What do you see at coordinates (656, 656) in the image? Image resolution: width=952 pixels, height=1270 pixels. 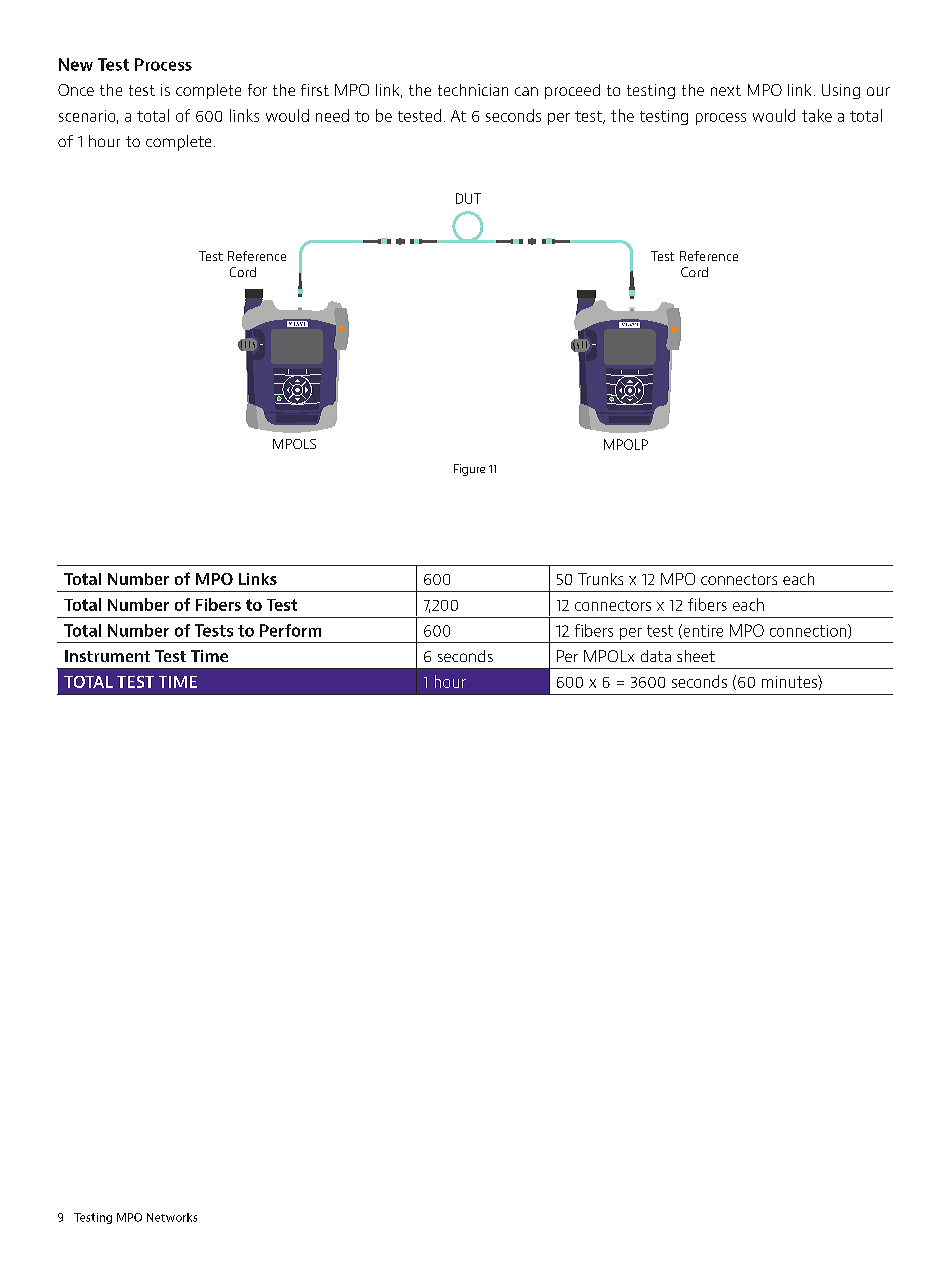 I see `data` at bounding box center [656, 656].
